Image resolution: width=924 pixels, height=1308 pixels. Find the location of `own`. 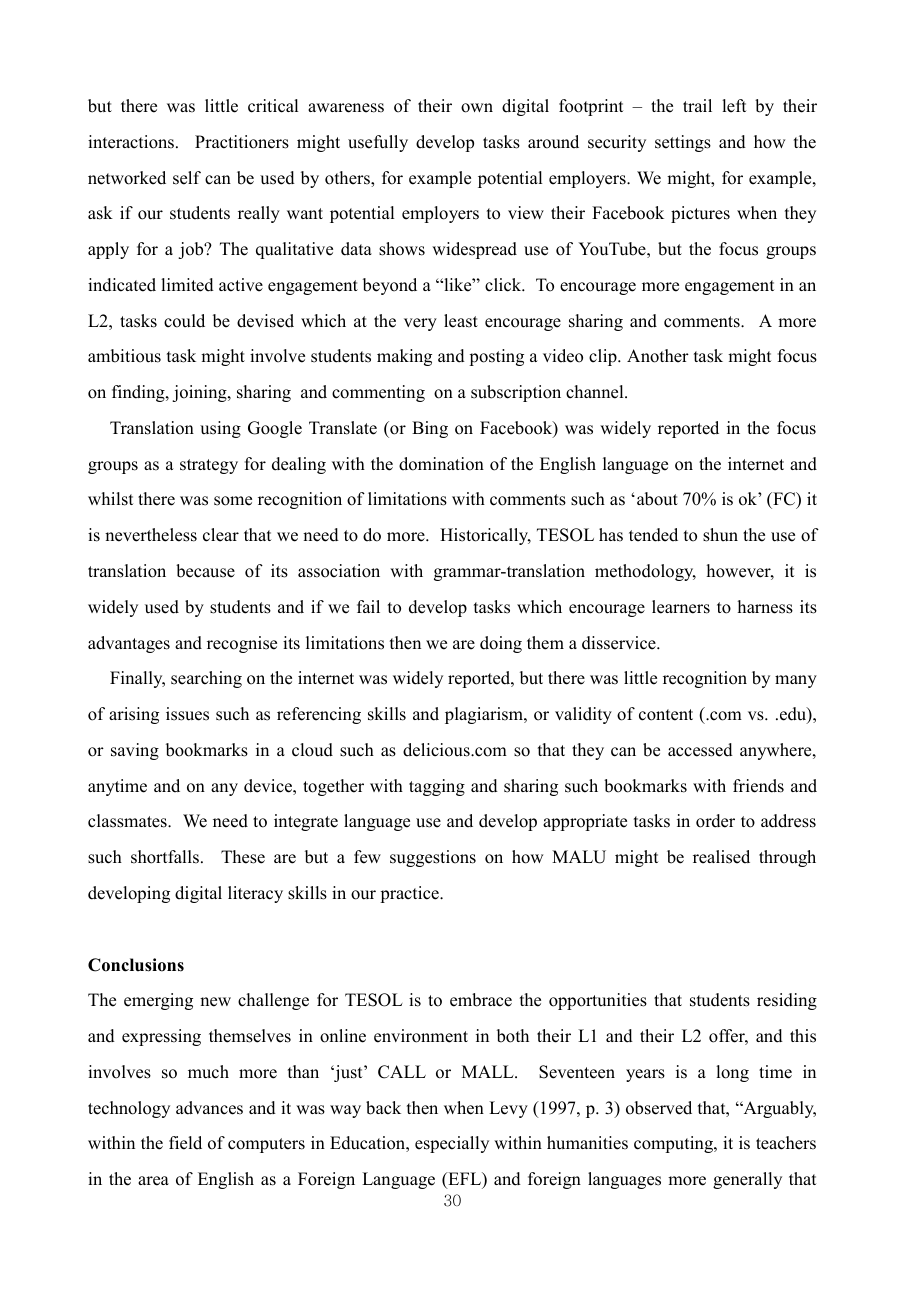

own is located at coordinates (477, 108).
